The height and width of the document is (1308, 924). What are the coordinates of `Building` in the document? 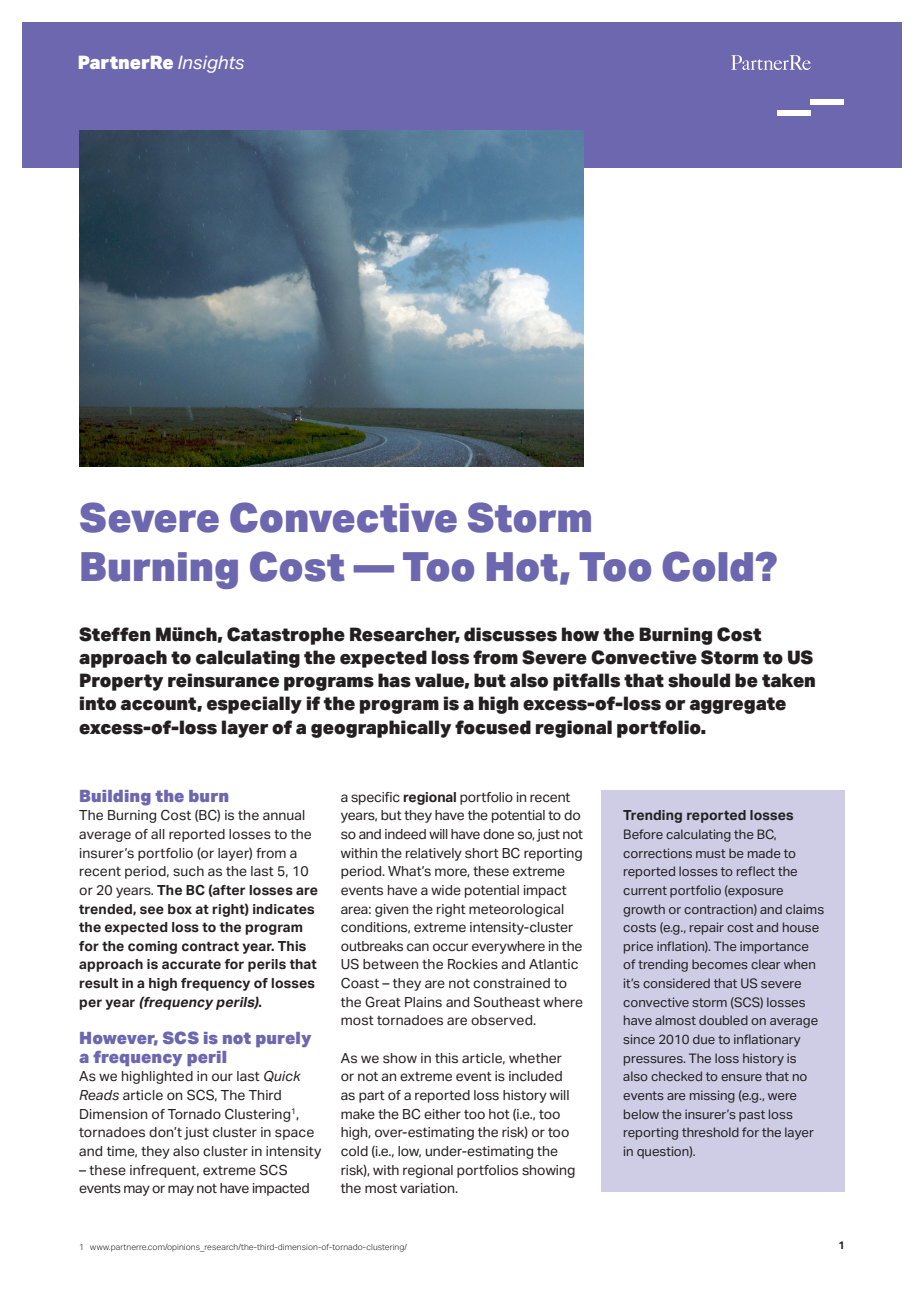 It's located at (115, 798).
